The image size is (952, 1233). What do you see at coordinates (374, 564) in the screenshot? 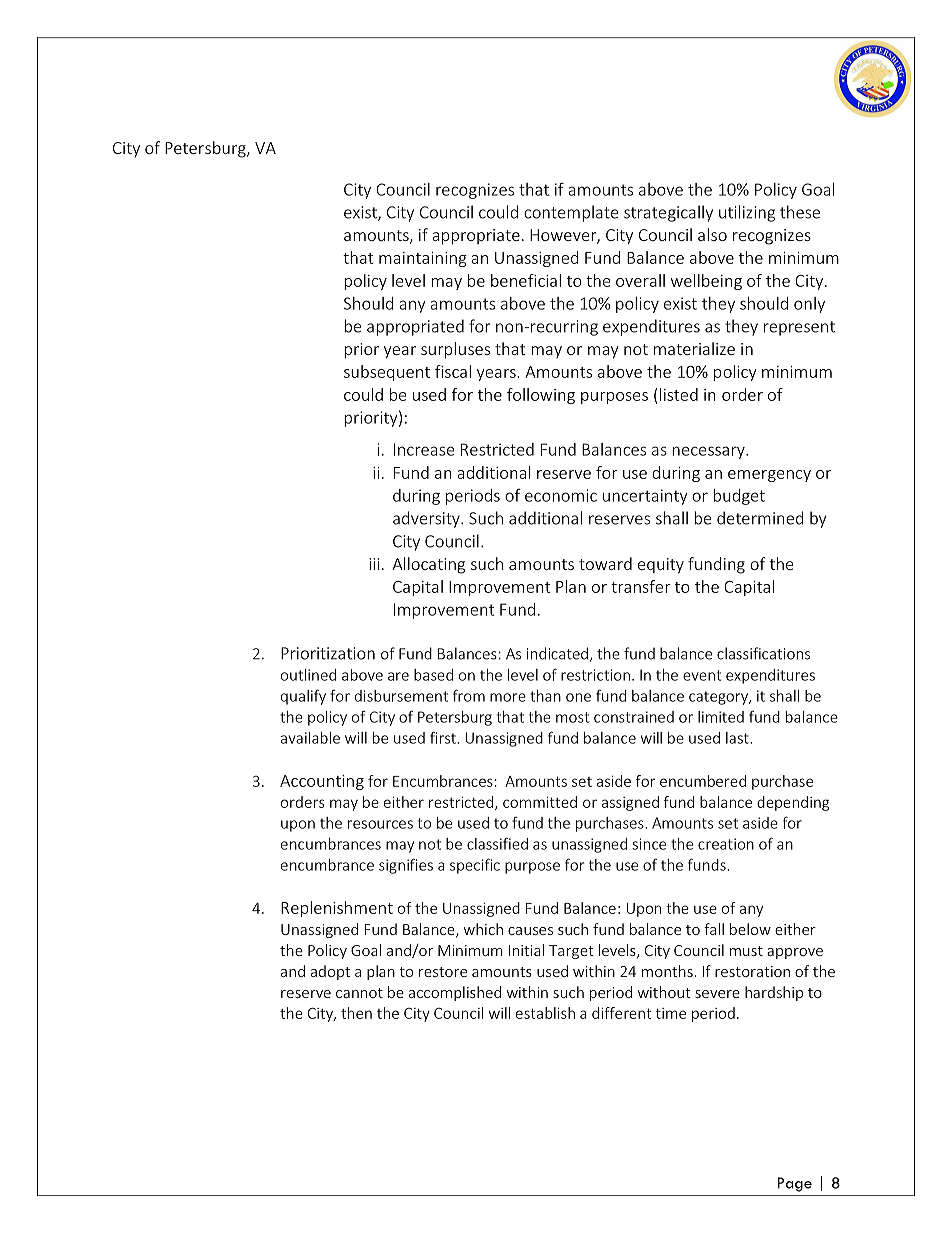
I see `iii` at bounding box center [374, 564].
